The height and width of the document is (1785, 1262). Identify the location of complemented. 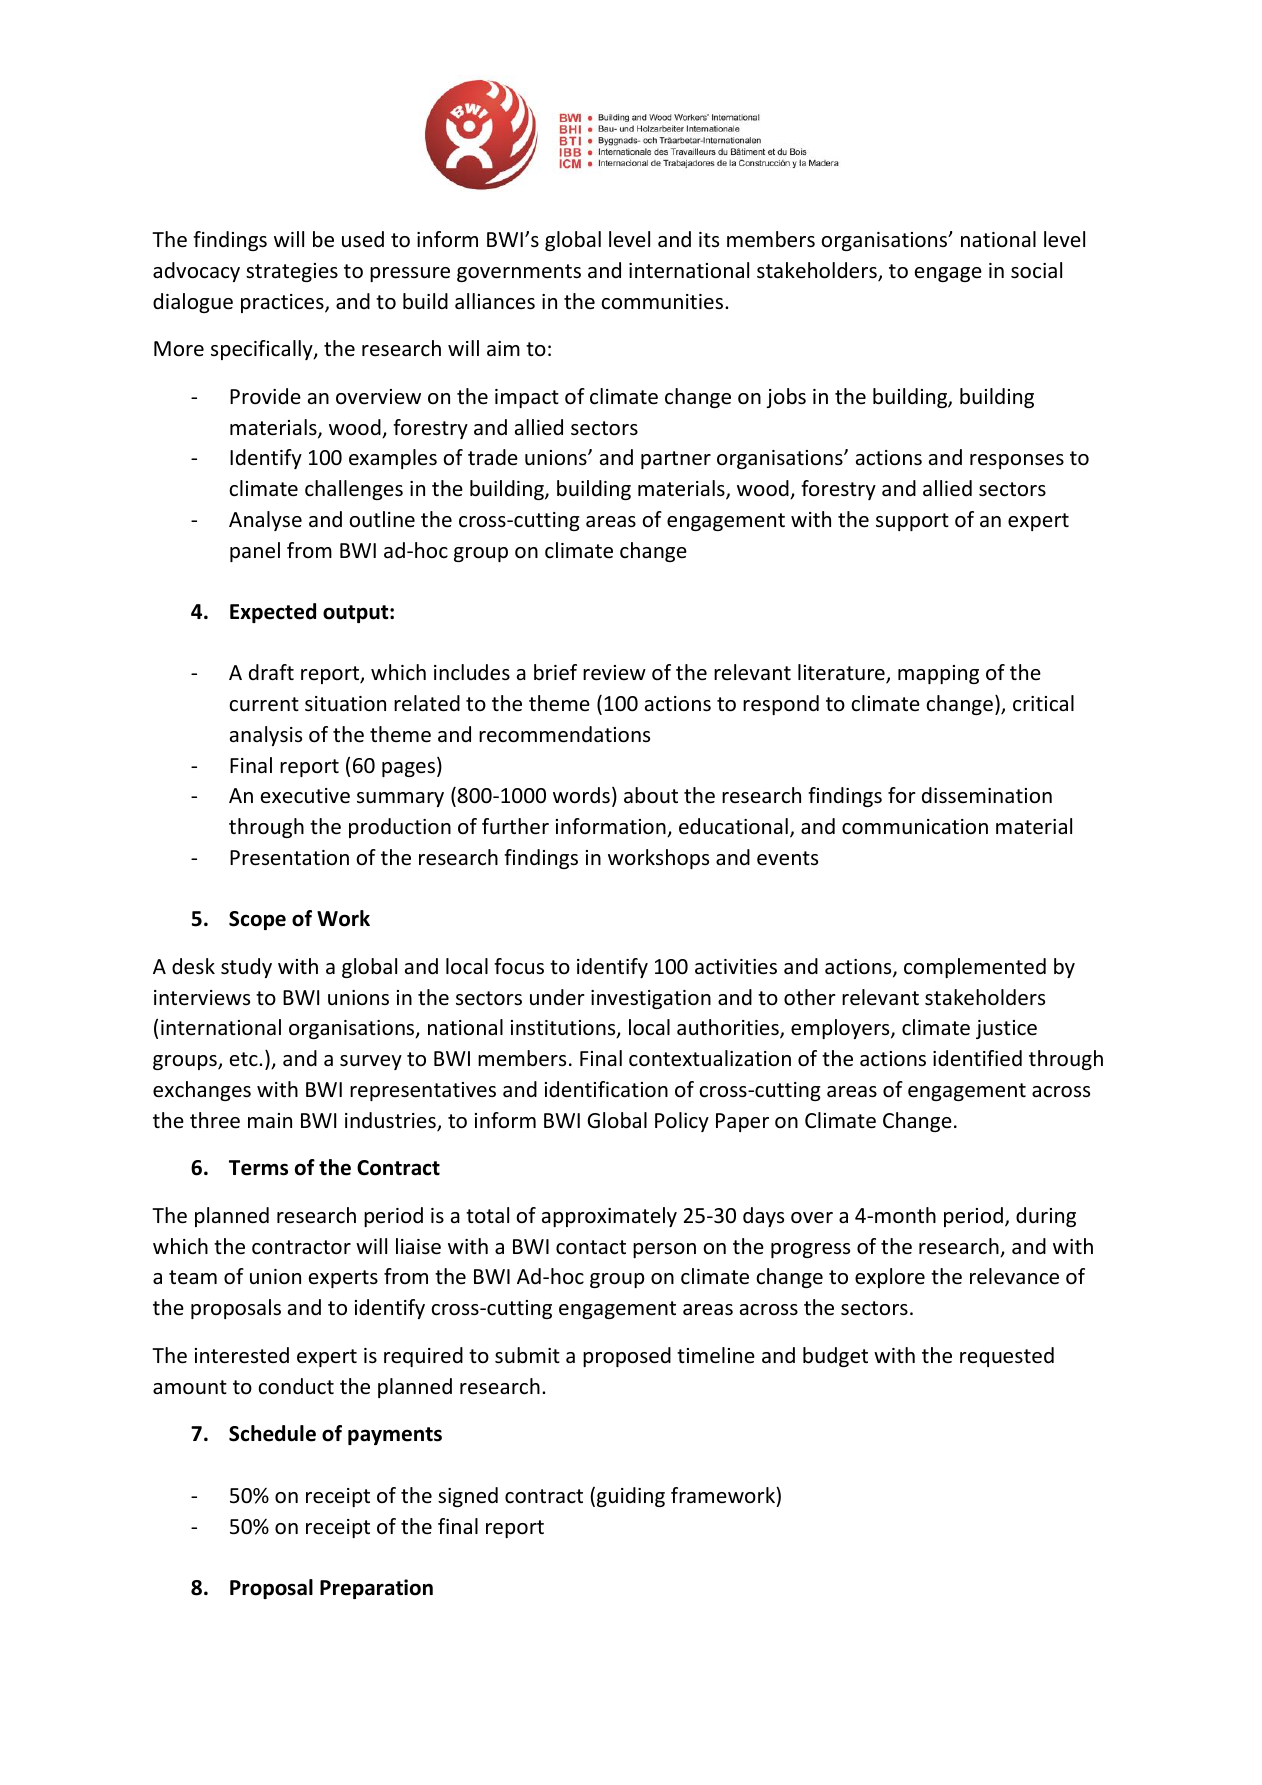
(975, 968).
